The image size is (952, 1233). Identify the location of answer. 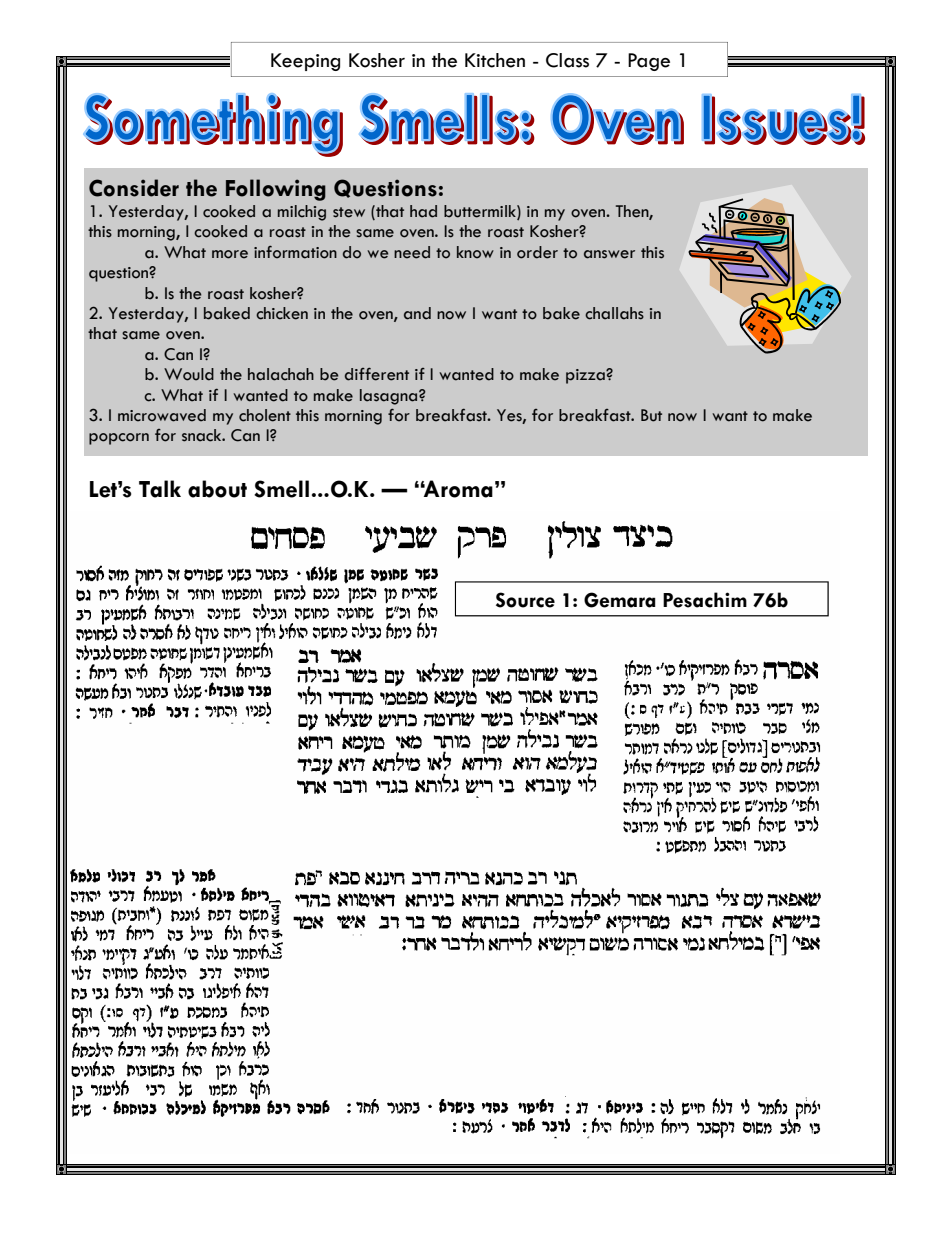
(609, 254).
